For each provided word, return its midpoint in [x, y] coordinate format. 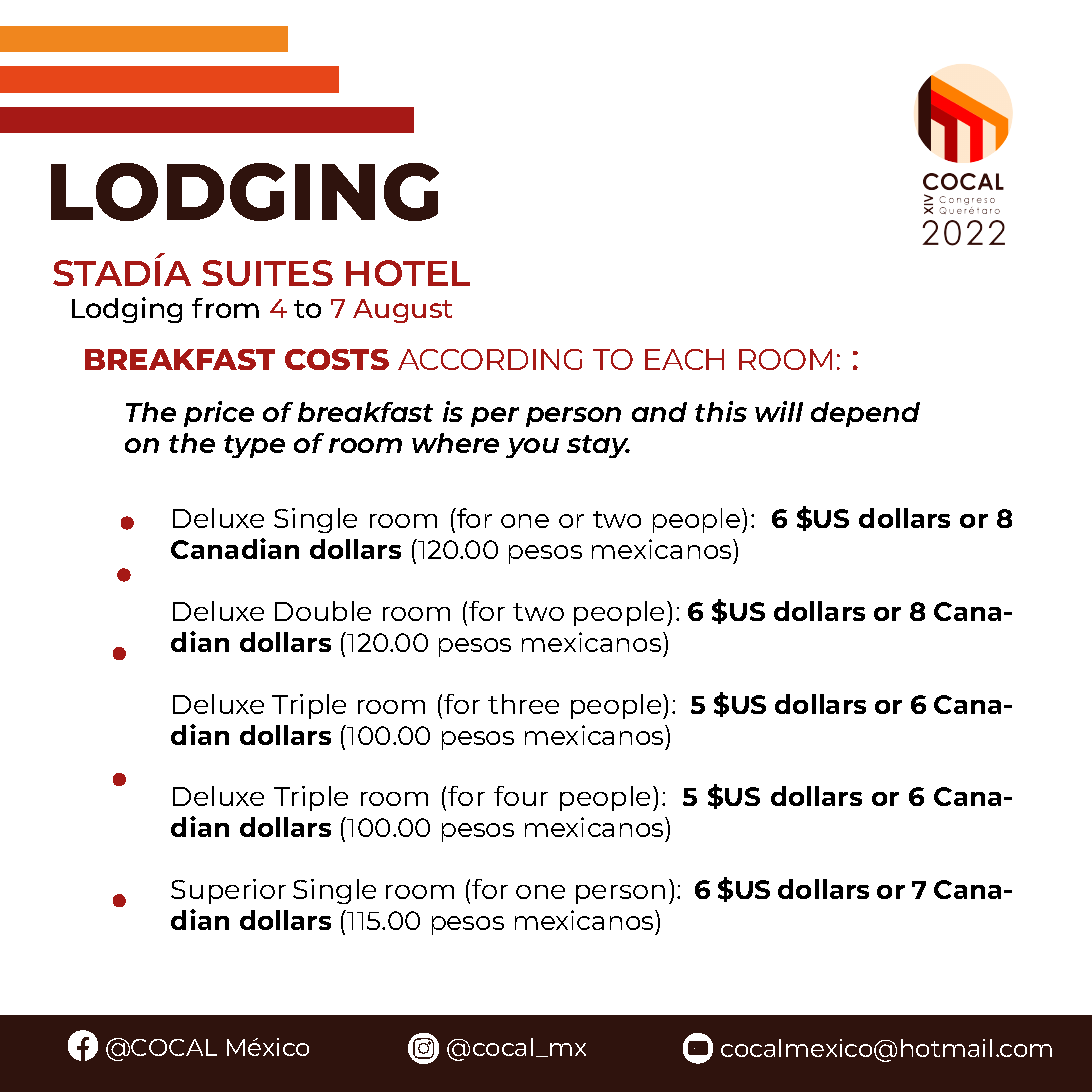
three [523, 704]
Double [323, 611]
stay [598, 446]
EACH [684, 359]
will [779, 411]
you [532, 448]
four [521, 796]
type [254, 446]
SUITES [267, 273]
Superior [228, 891]
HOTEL [408, 273]
